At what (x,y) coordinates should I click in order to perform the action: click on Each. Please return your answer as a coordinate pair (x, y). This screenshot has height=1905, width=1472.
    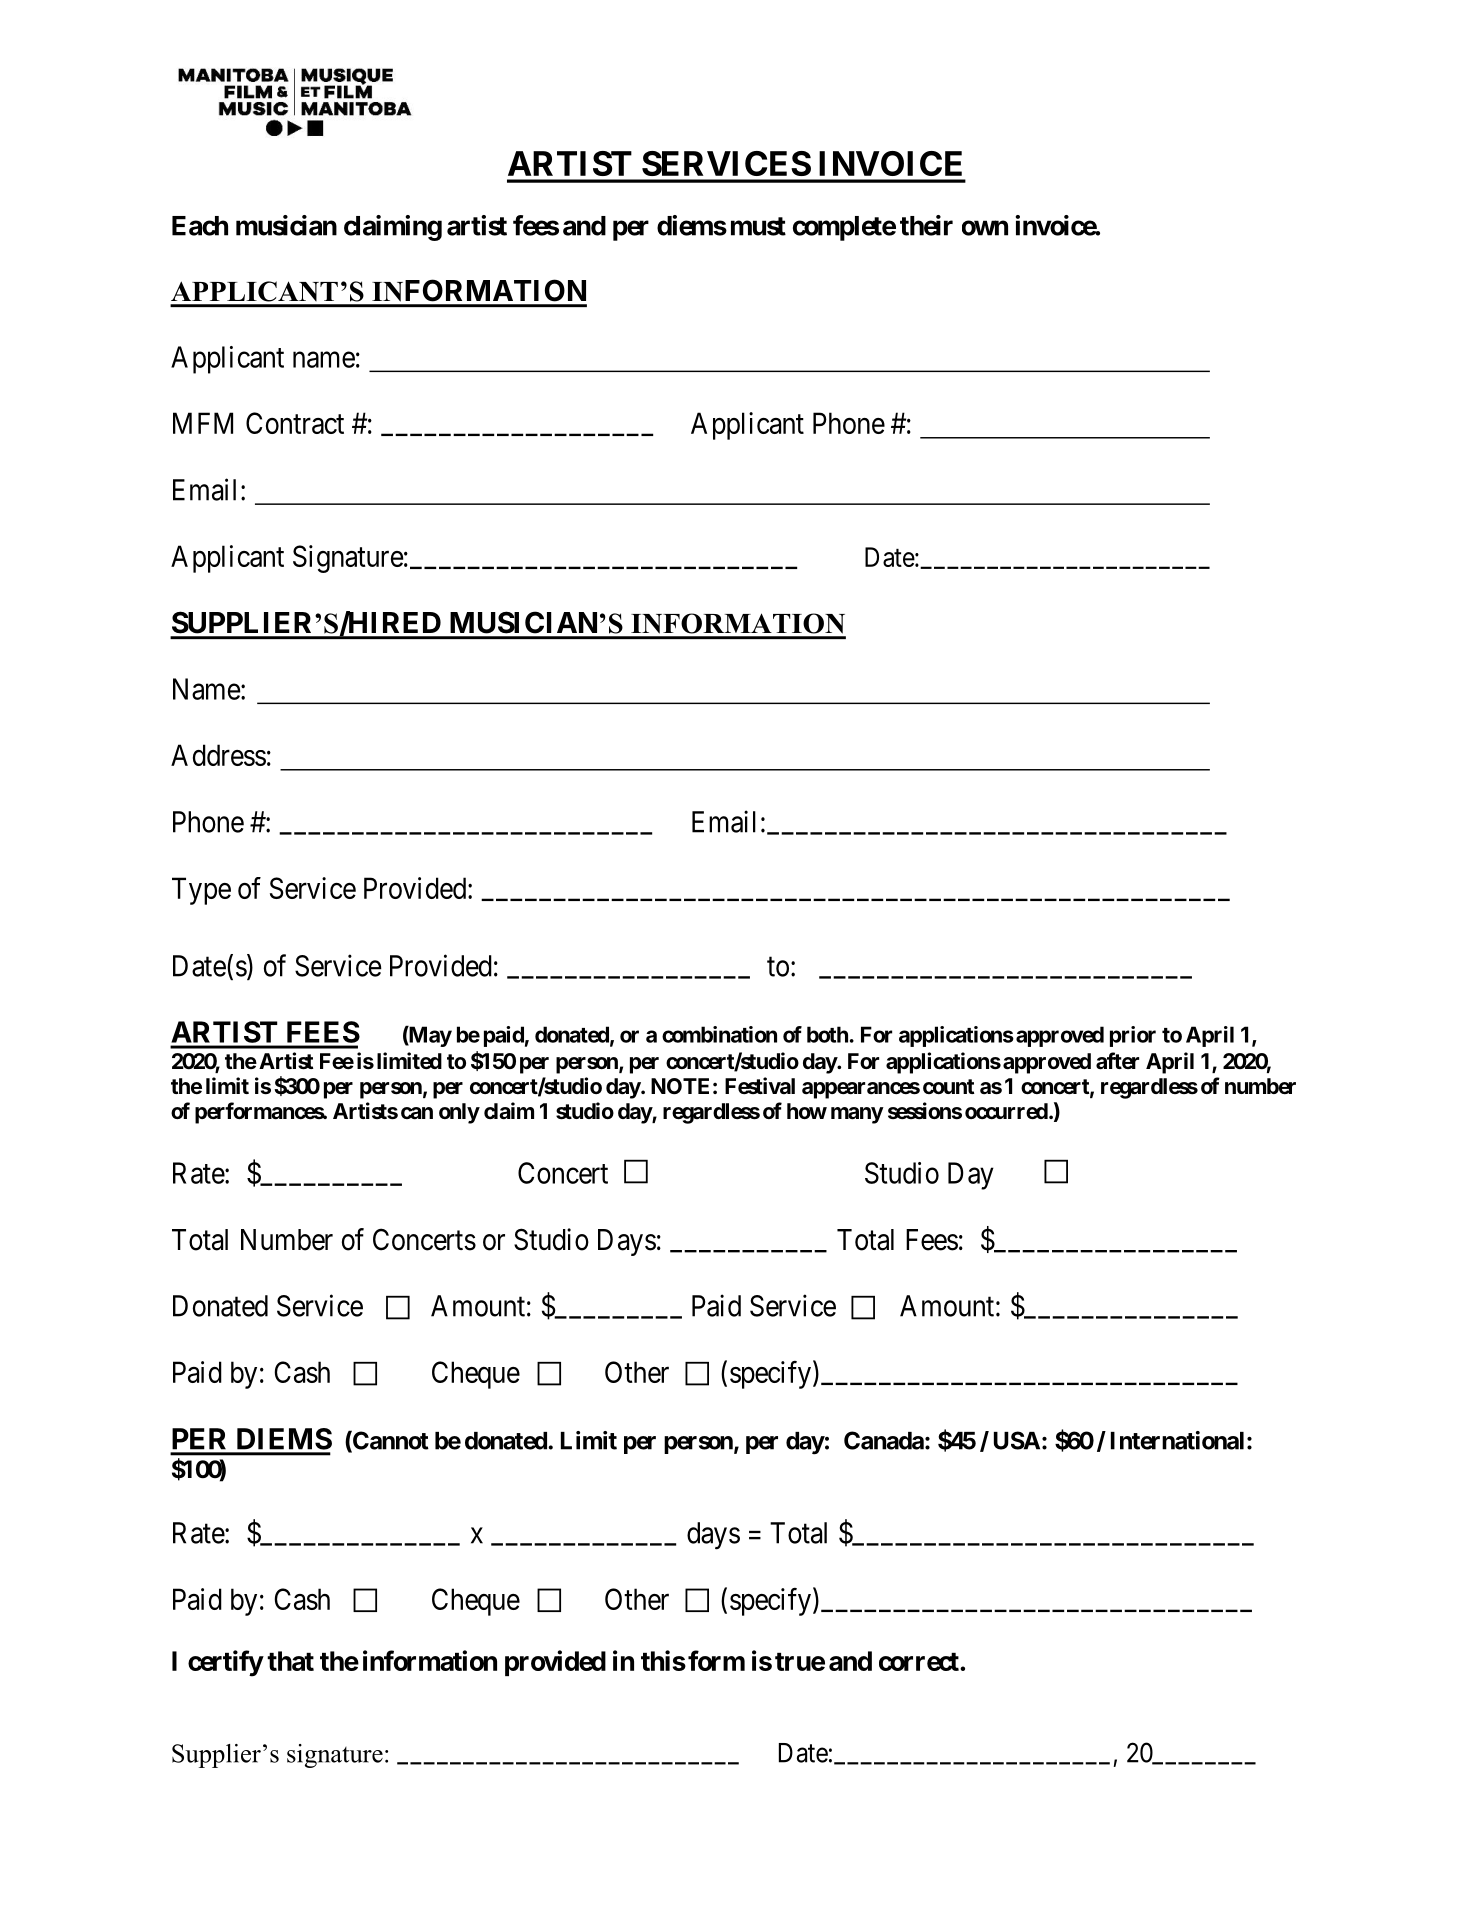
    Looking at the image, I should click on (200, 226).
